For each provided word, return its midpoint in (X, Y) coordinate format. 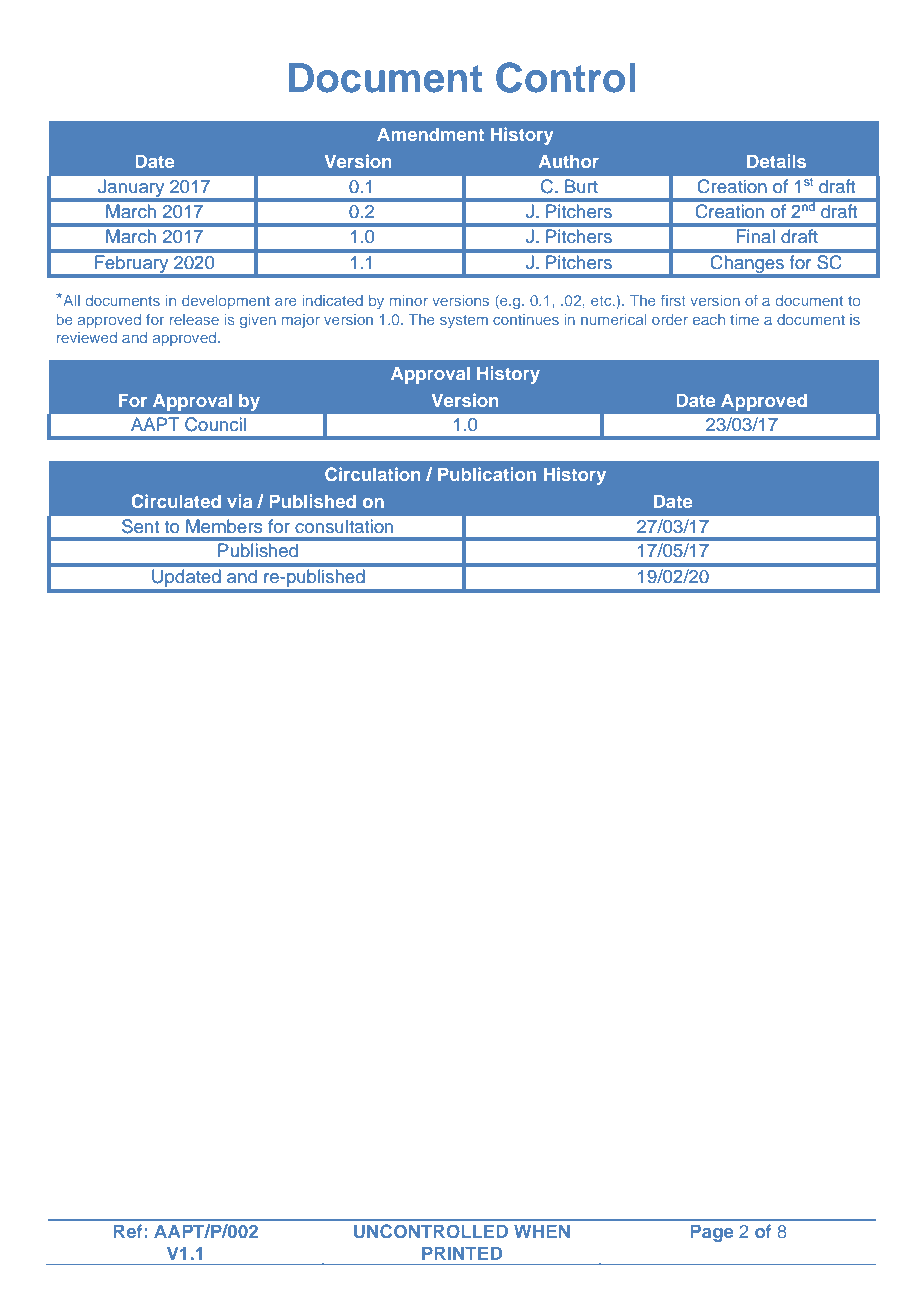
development (226, 302)
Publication (487, 474)
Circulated (176, 501)
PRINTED (462, 1253)
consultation (344, 526)
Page (711, 1233)
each (709, 319)
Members (224, 526)
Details (776, 161)
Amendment (430, 134)
